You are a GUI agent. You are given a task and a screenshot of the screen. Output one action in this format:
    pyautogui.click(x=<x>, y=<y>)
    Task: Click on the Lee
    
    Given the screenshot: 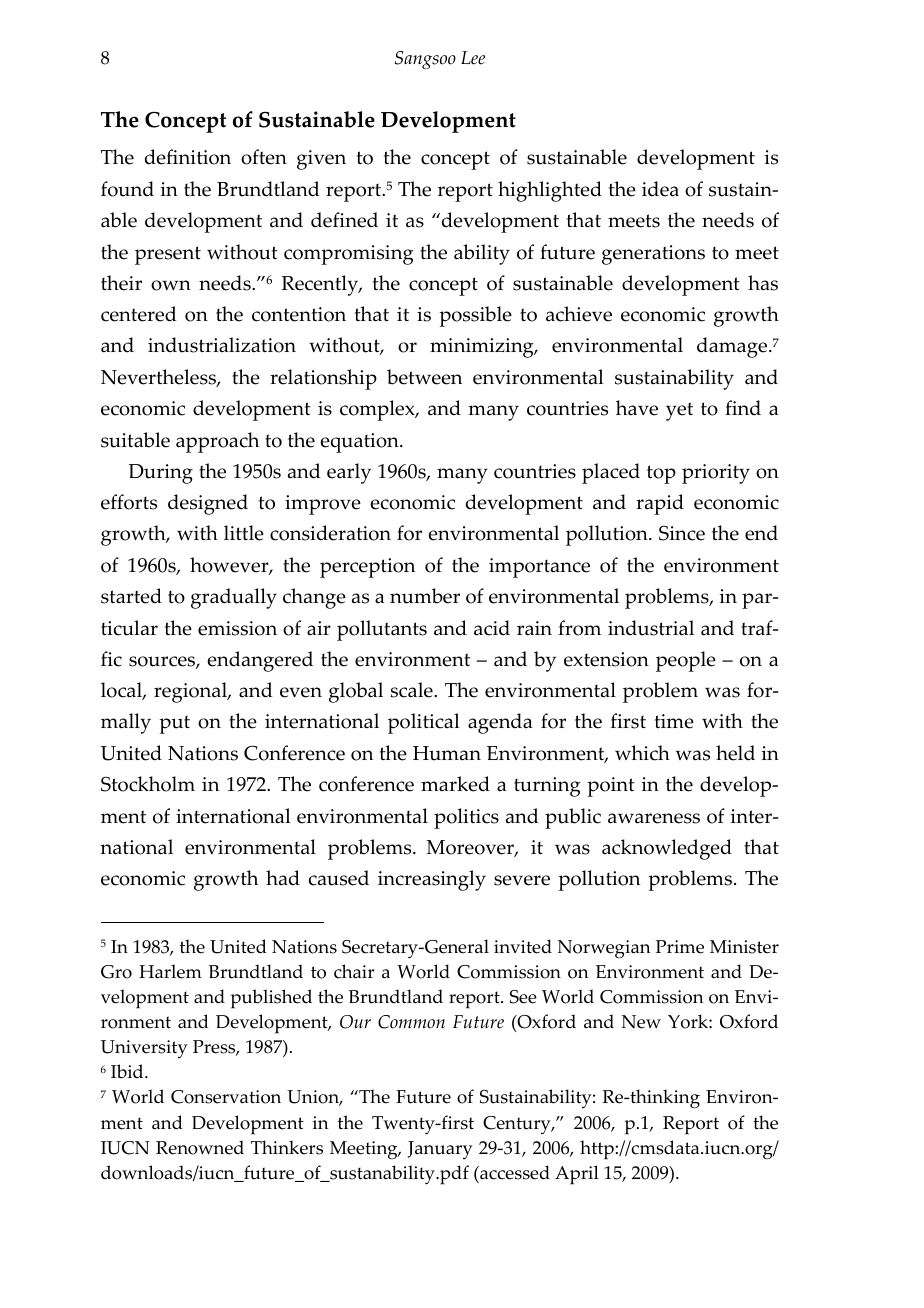 What is the action you would take?
    pyautogui.click(x=473, y=58)
